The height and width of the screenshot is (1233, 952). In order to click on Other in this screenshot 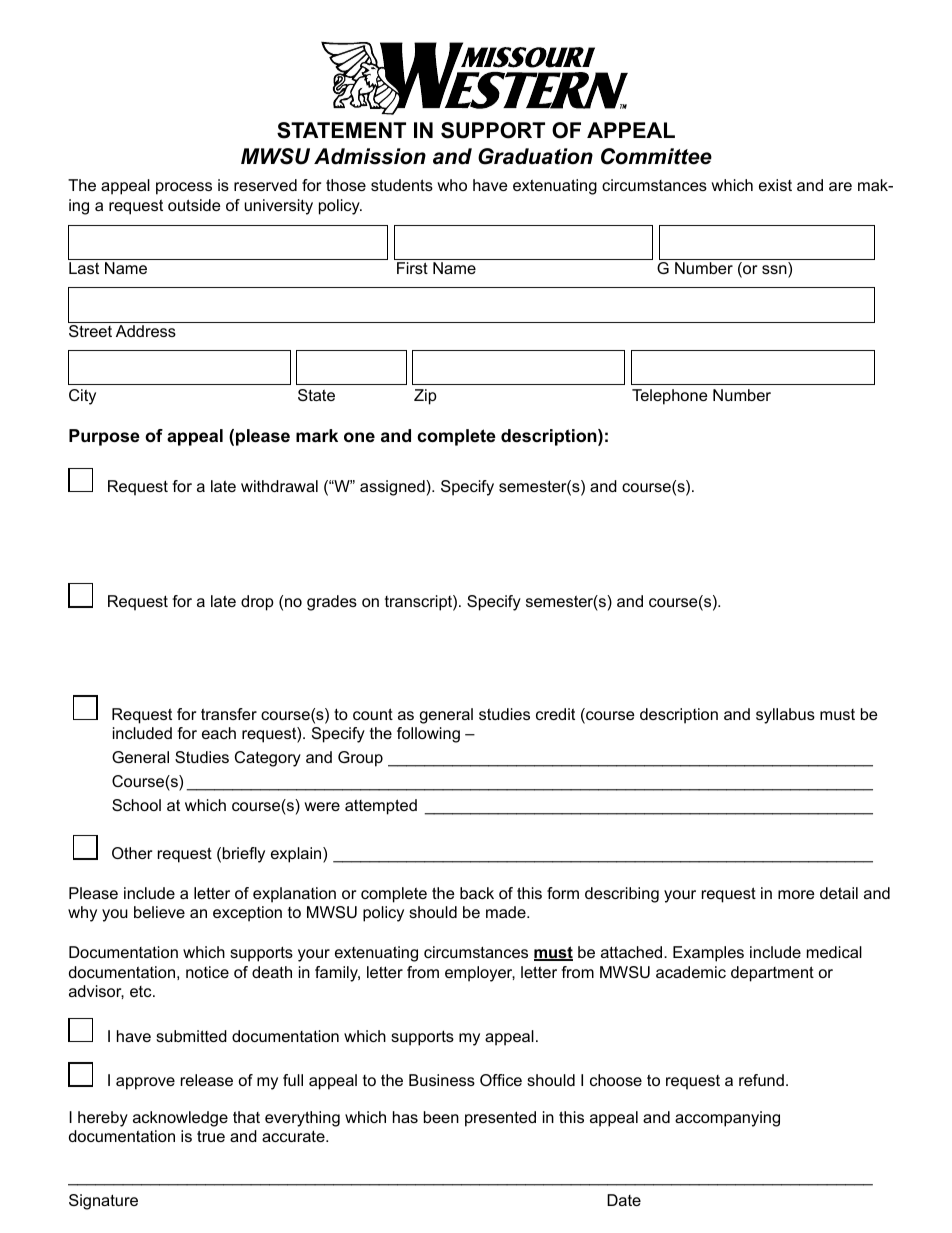, I will do `click(132, 853)`.
